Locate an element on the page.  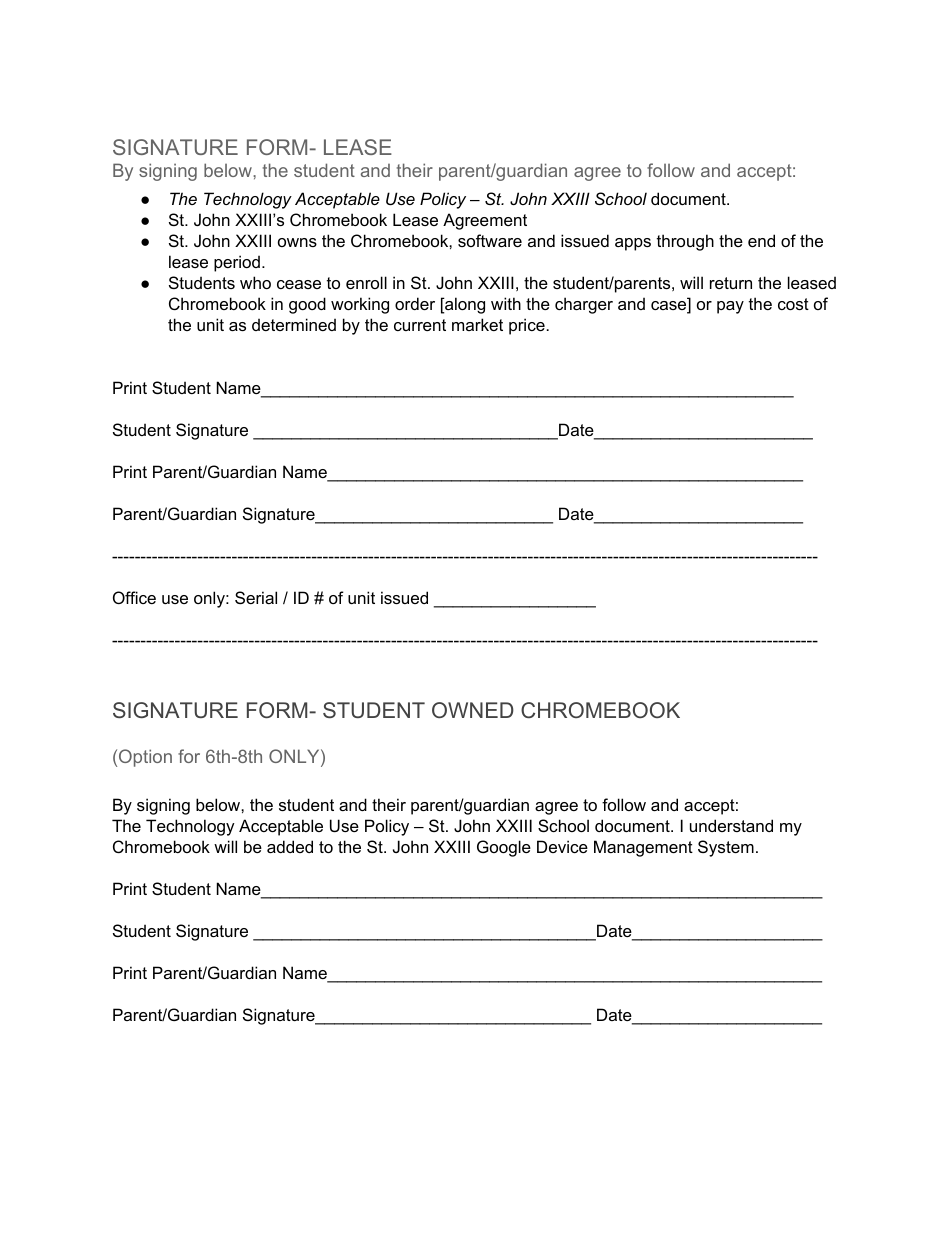
Google is located at coordinates (504, 848).
